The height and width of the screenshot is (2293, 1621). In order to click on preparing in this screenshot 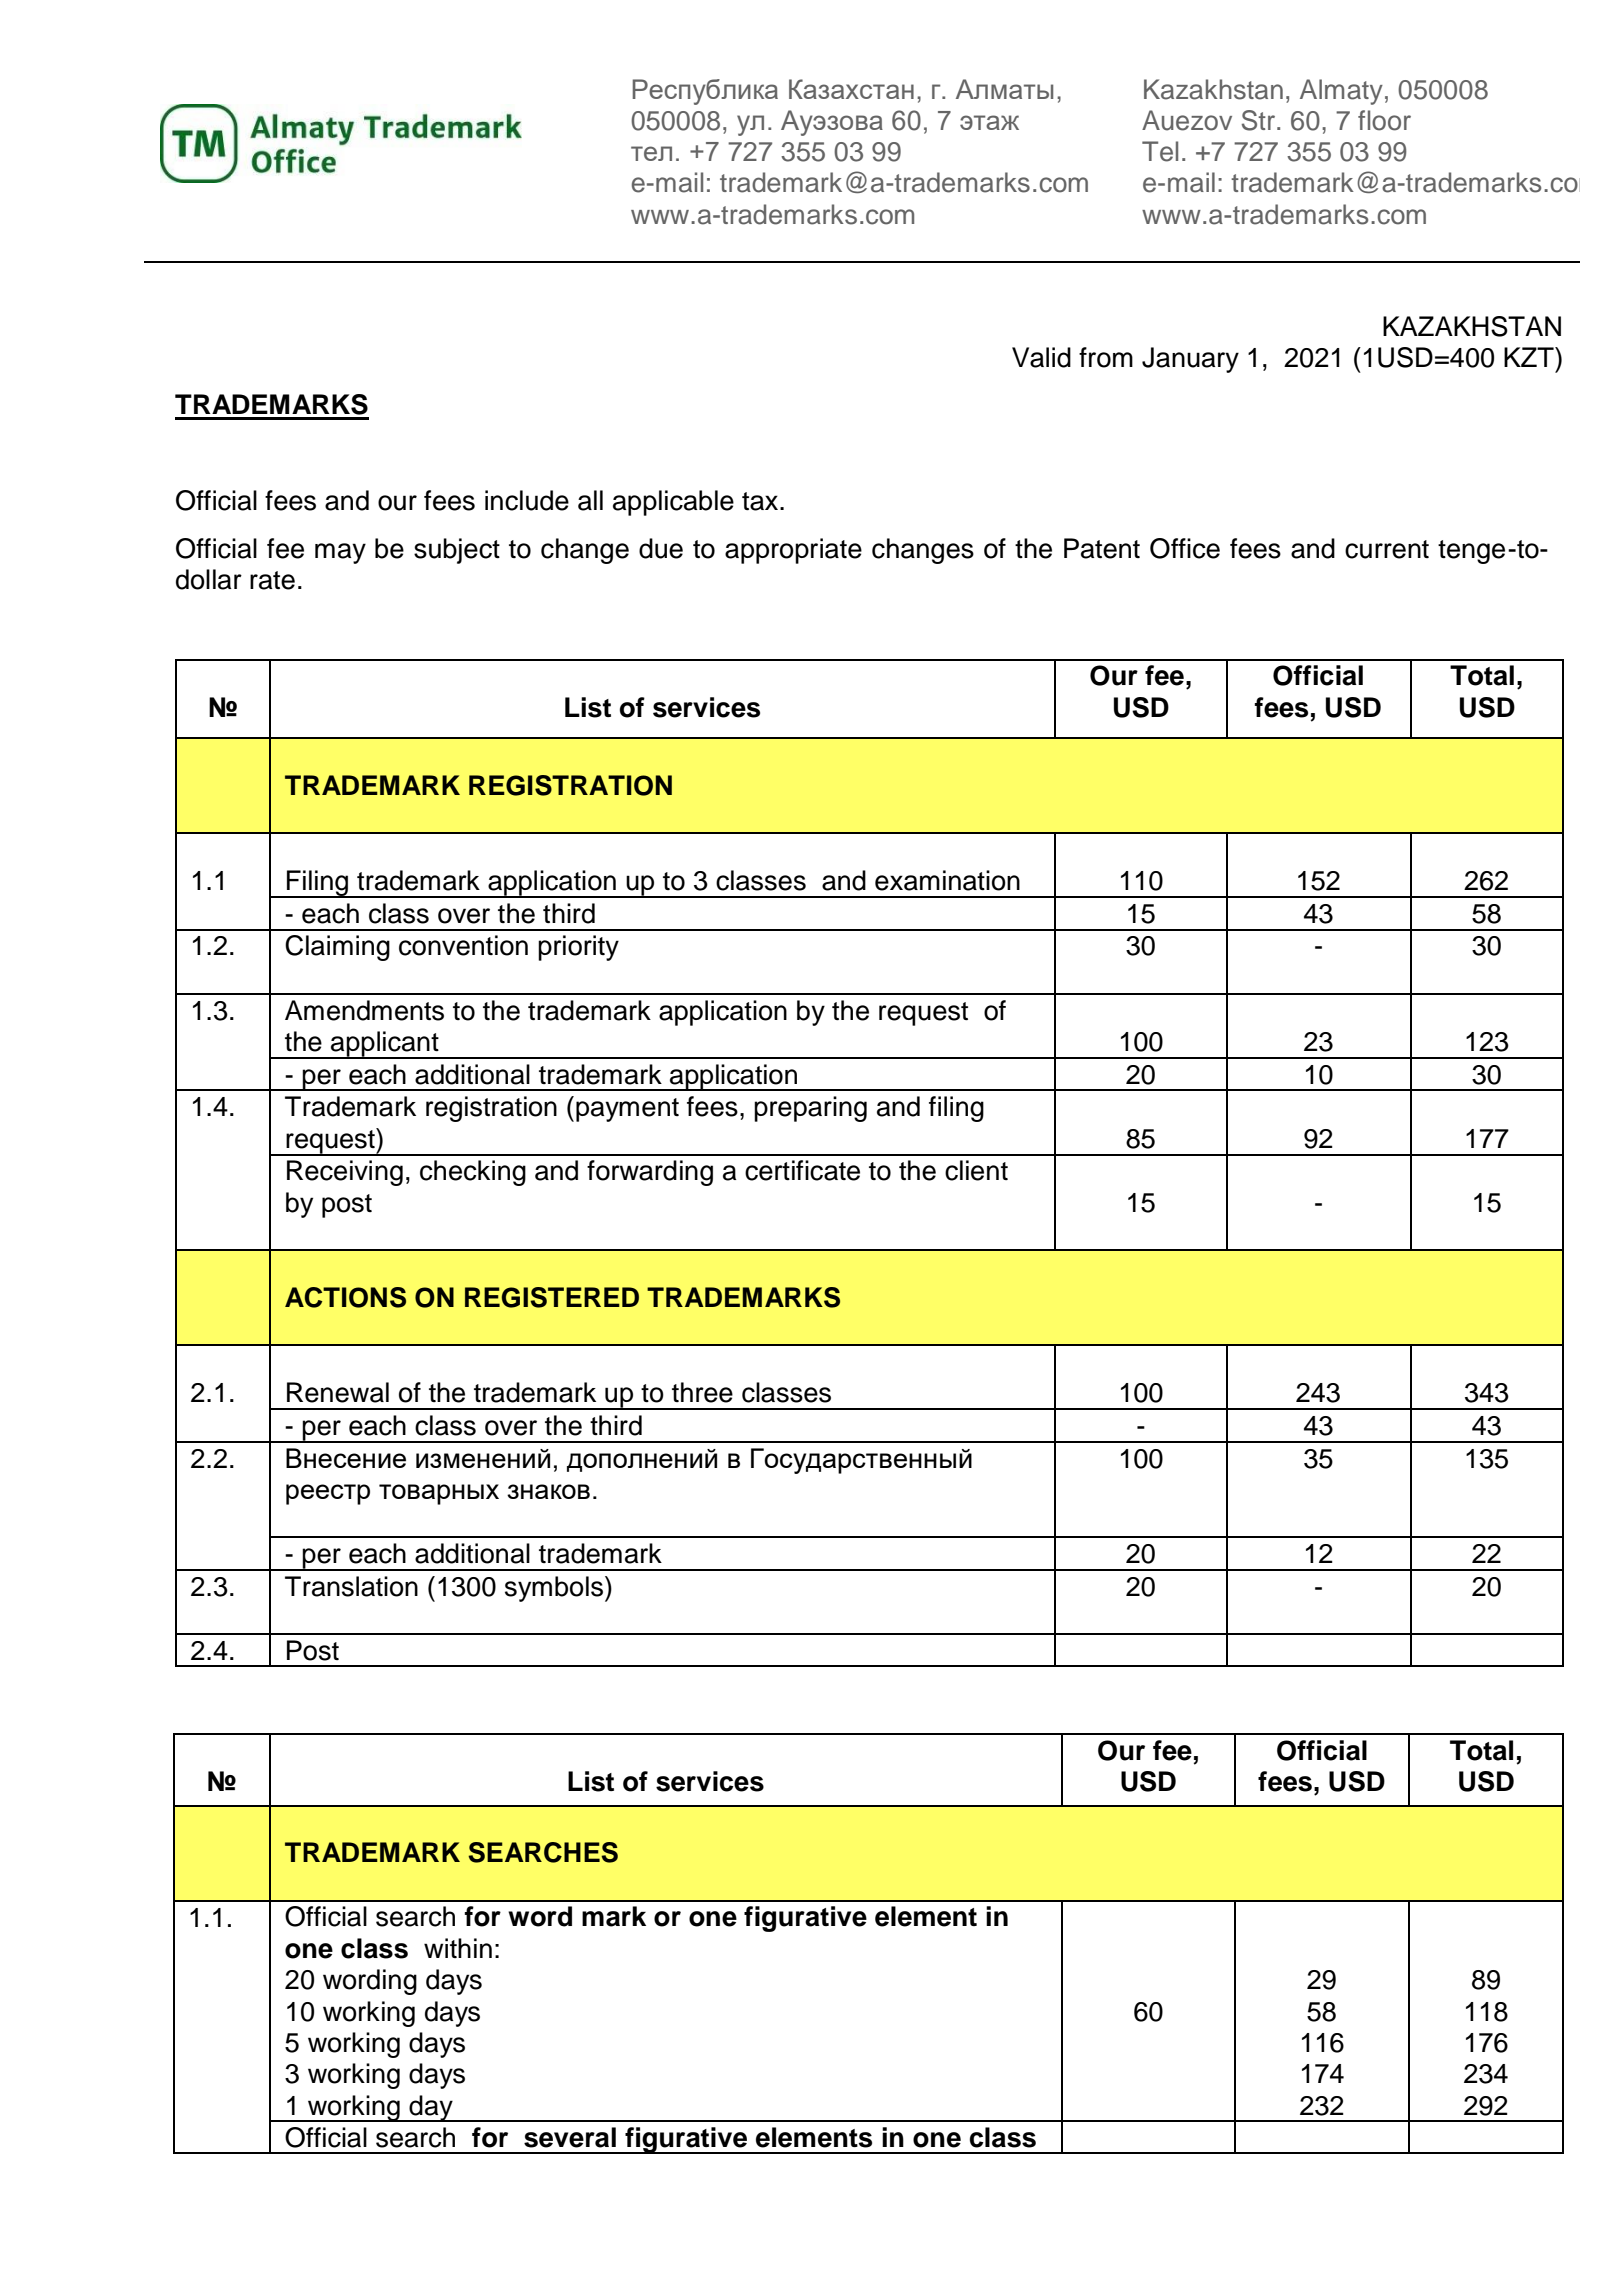, I will do `click(810, 1109)`.
